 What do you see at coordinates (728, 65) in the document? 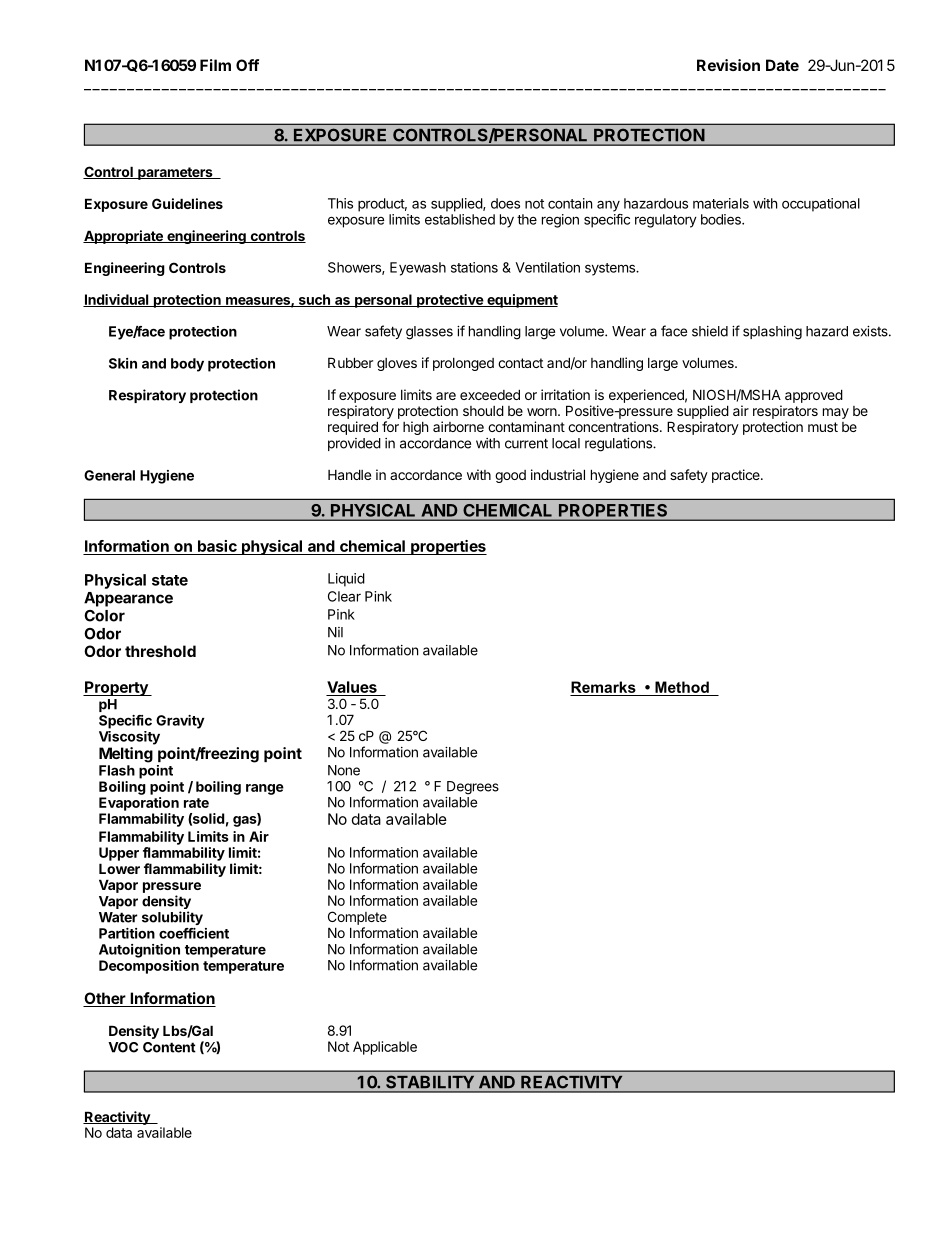
I see `Revision` at bounding box center [728, 65].
